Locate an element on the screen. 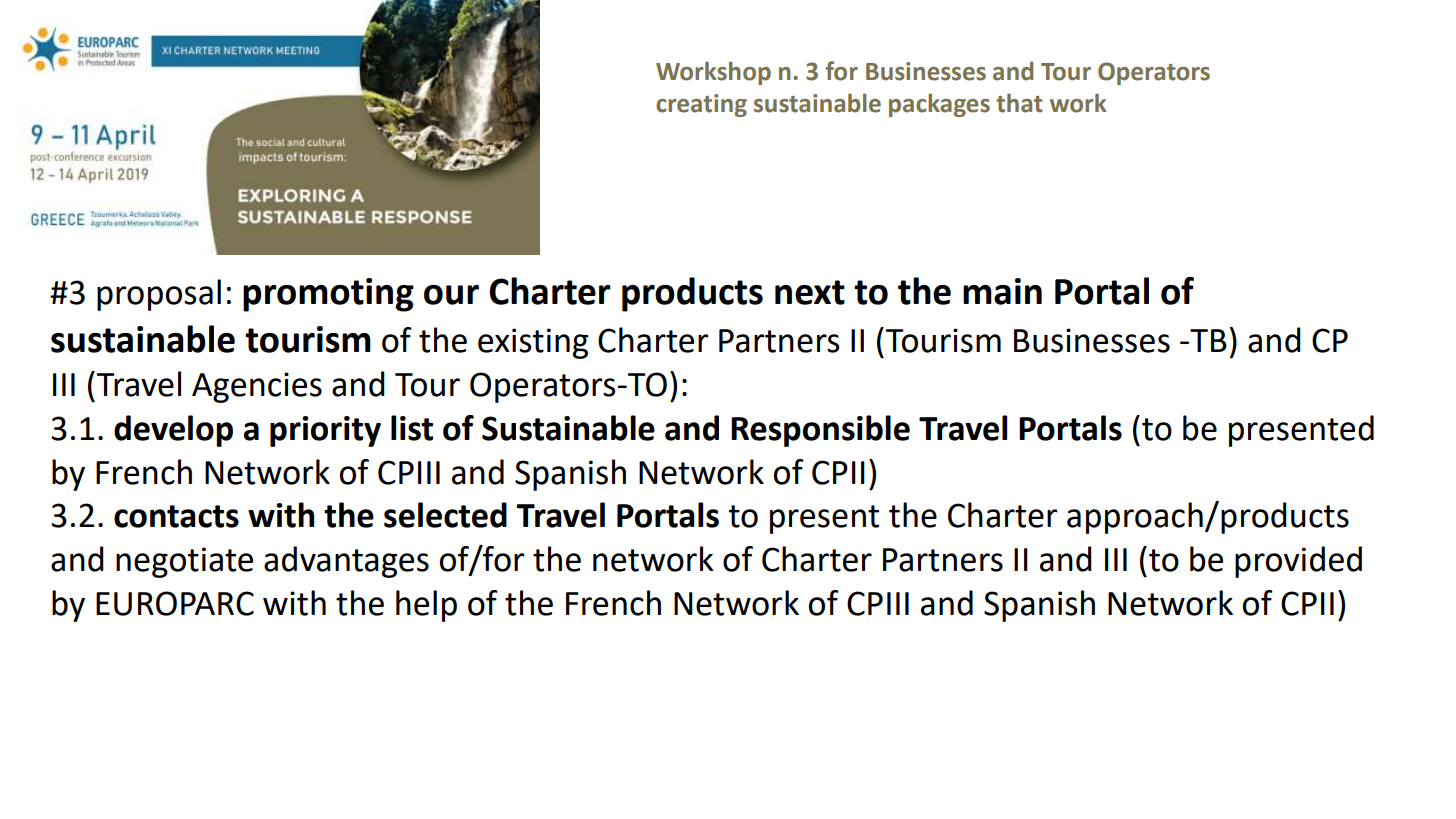  next is located at coordinates (810, 292).
